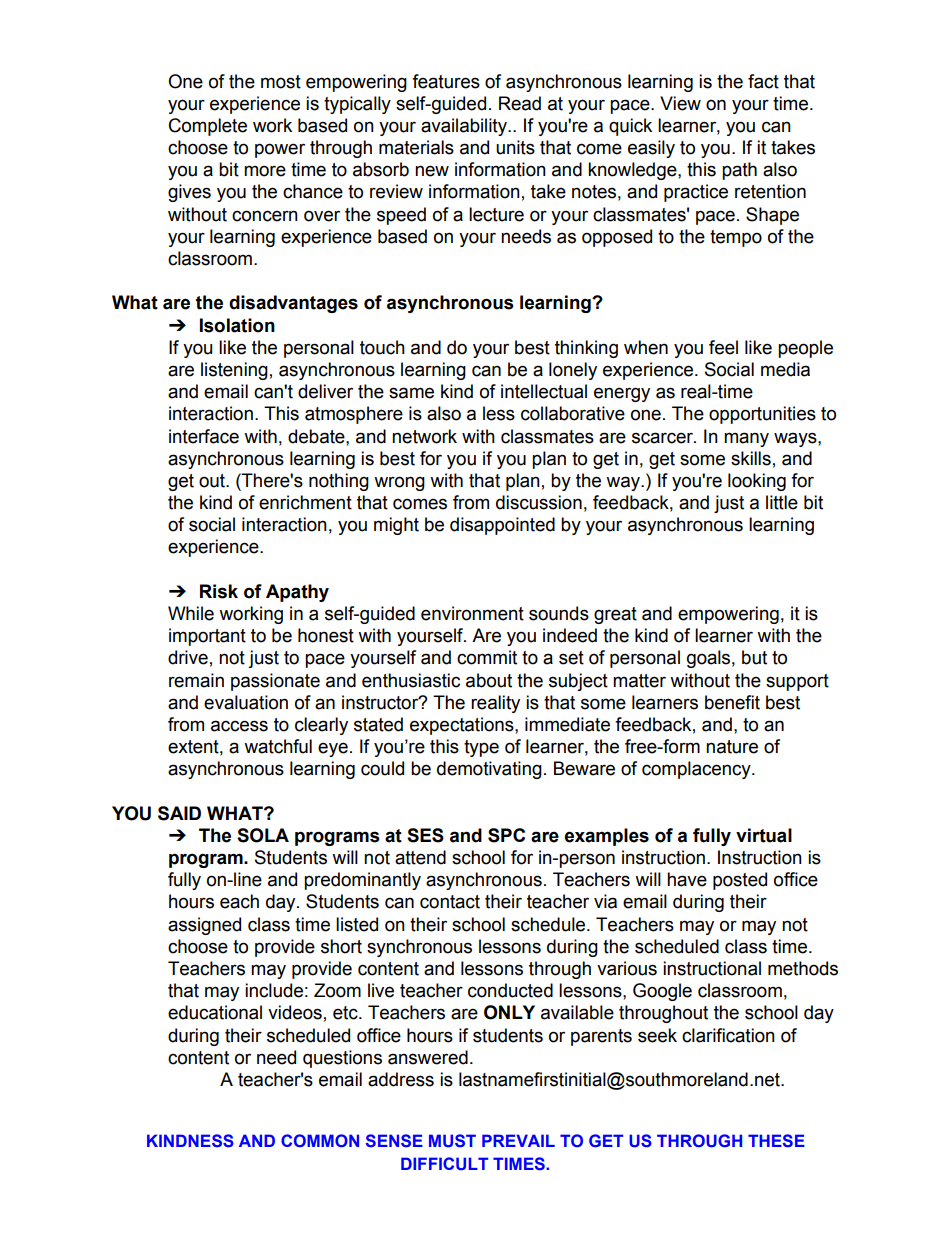 This screenshot has height=1233, width=952. Describe the element at coordinates (697, 770) in the screenshot. I see `complacency` at that location.
